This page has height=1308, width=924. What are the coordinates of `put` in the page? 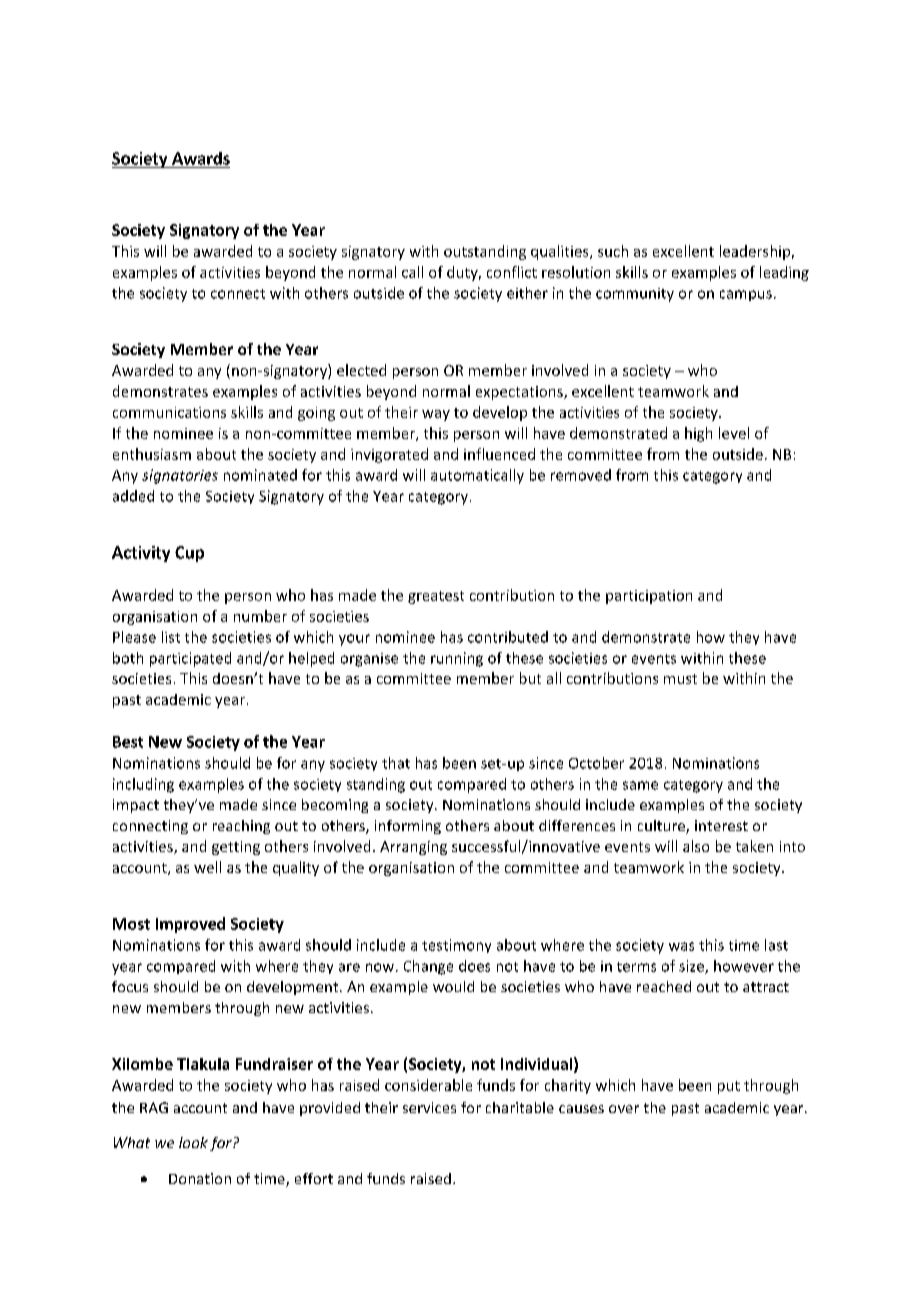 It's located at (729, 1087).
